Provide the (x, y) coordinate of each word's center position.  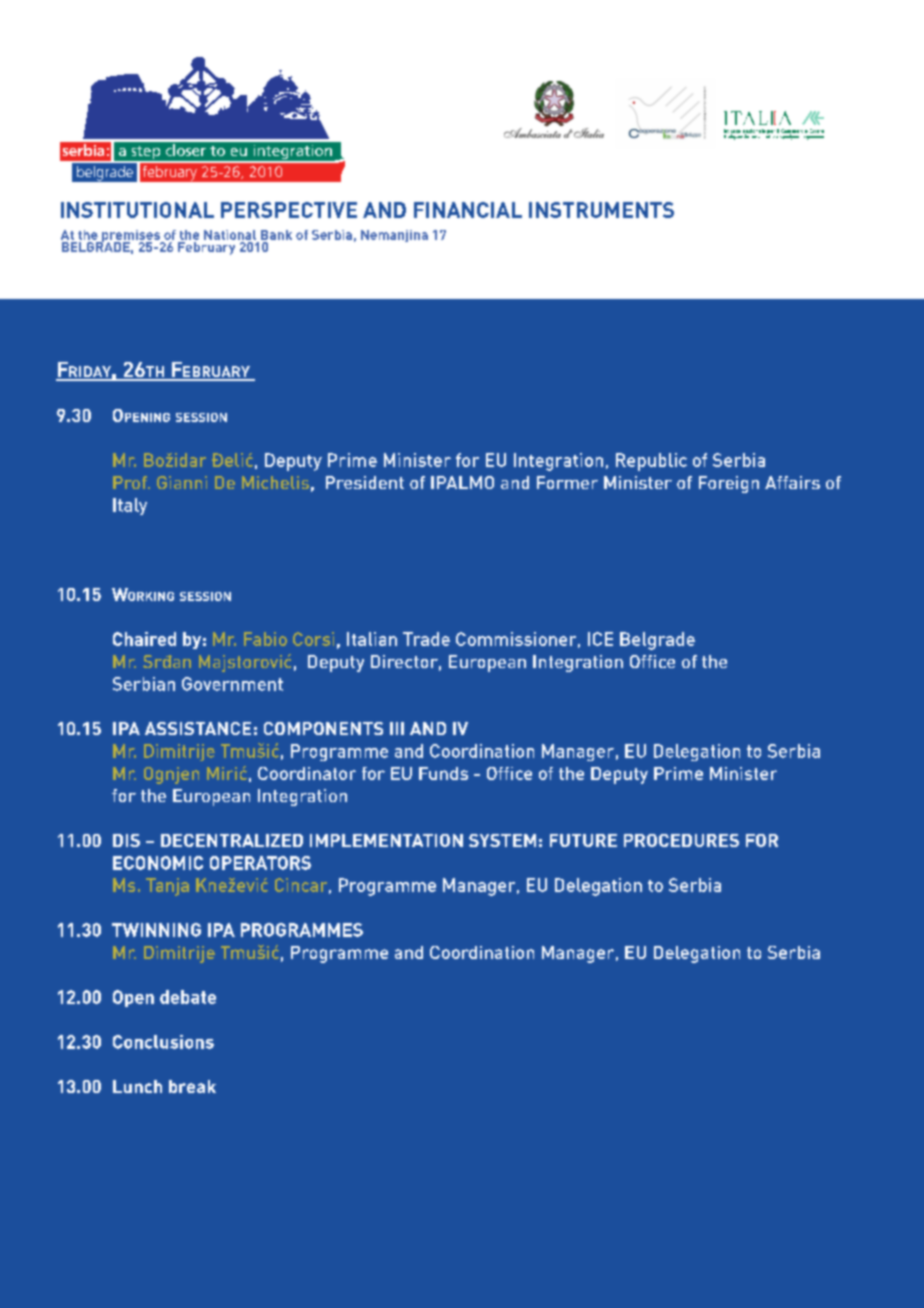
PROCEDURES (681, 840)
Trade (426, 639)
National (230, 235)
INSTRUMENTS (601, 210)
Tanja (167, 887)
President (365, 482)
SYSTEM (502, 840)
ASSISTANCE (198, 728)
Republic (651, 462)
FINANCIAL (468, 210)
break (192, 1086)
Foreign (729, 484)
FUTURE (583, 840)
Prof (131, 482)
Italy (130, 506)
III (397, 728)
